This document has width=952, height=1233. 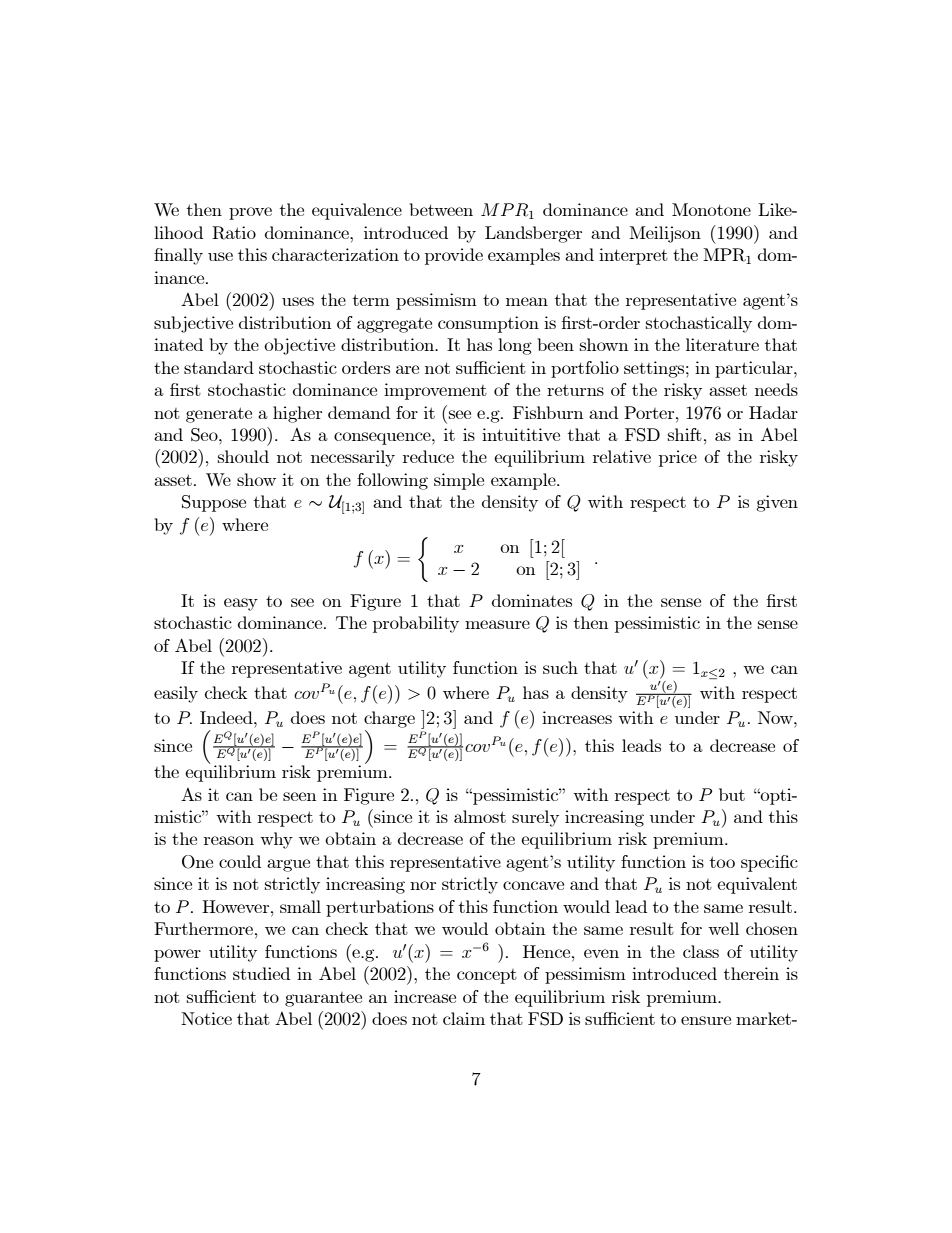 What do you see at coordinates (241, 604) in the document?
I see `easy` at bounding box center [241, 604].
